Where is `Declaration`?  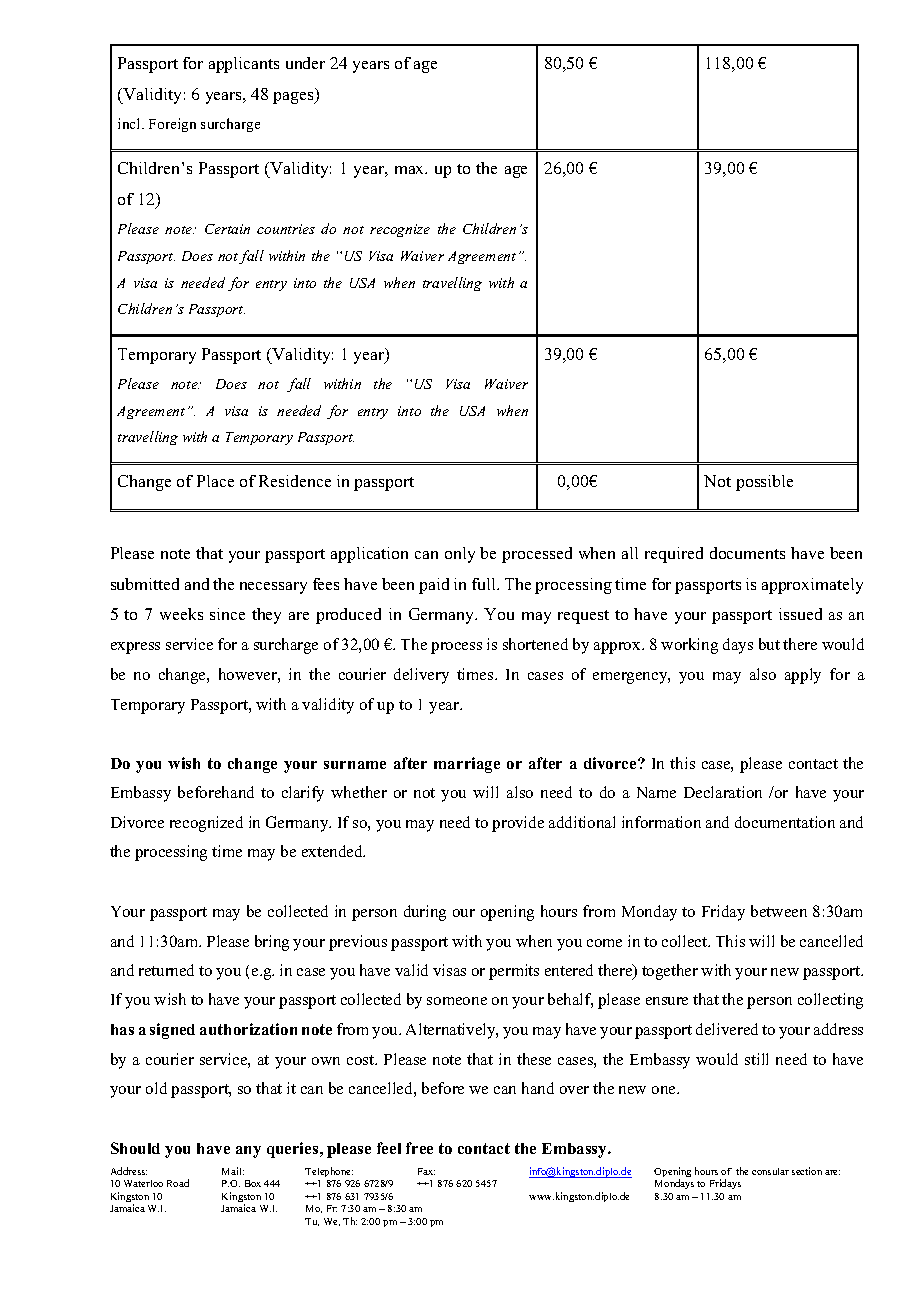
Declaration is located at coordinates (723, 792).
